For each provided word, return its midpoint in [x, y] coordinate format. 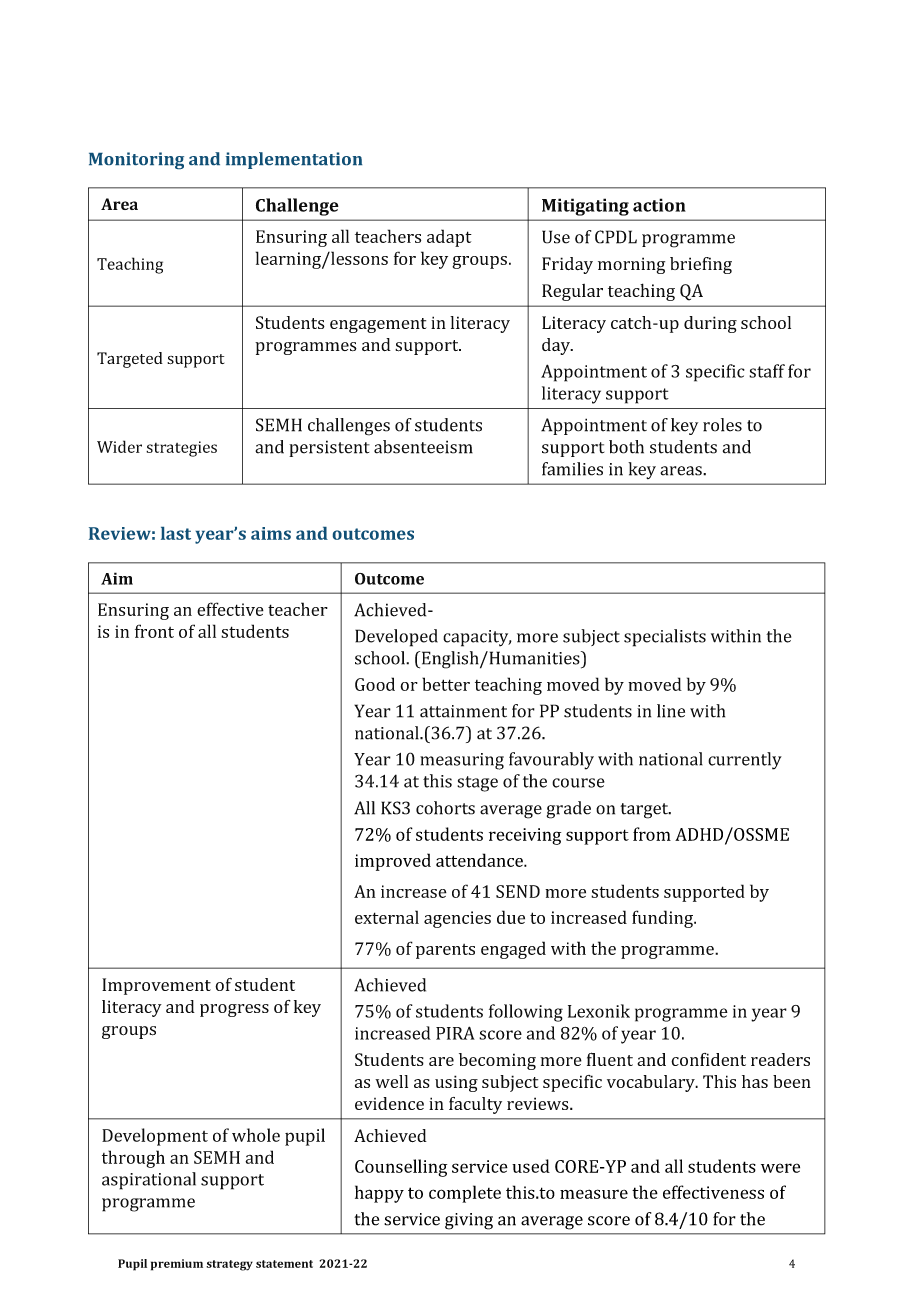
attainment [463, 711]
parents [445, 951]
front [154, 631]
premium [177, 1265]
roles [722, 425]
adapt [449, 238]
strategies [181, 449]
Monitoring [136, 160]
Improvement [156, 986]
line [671, 711]
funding [663, 919]
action [659, 205]
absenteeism [423, 447]
